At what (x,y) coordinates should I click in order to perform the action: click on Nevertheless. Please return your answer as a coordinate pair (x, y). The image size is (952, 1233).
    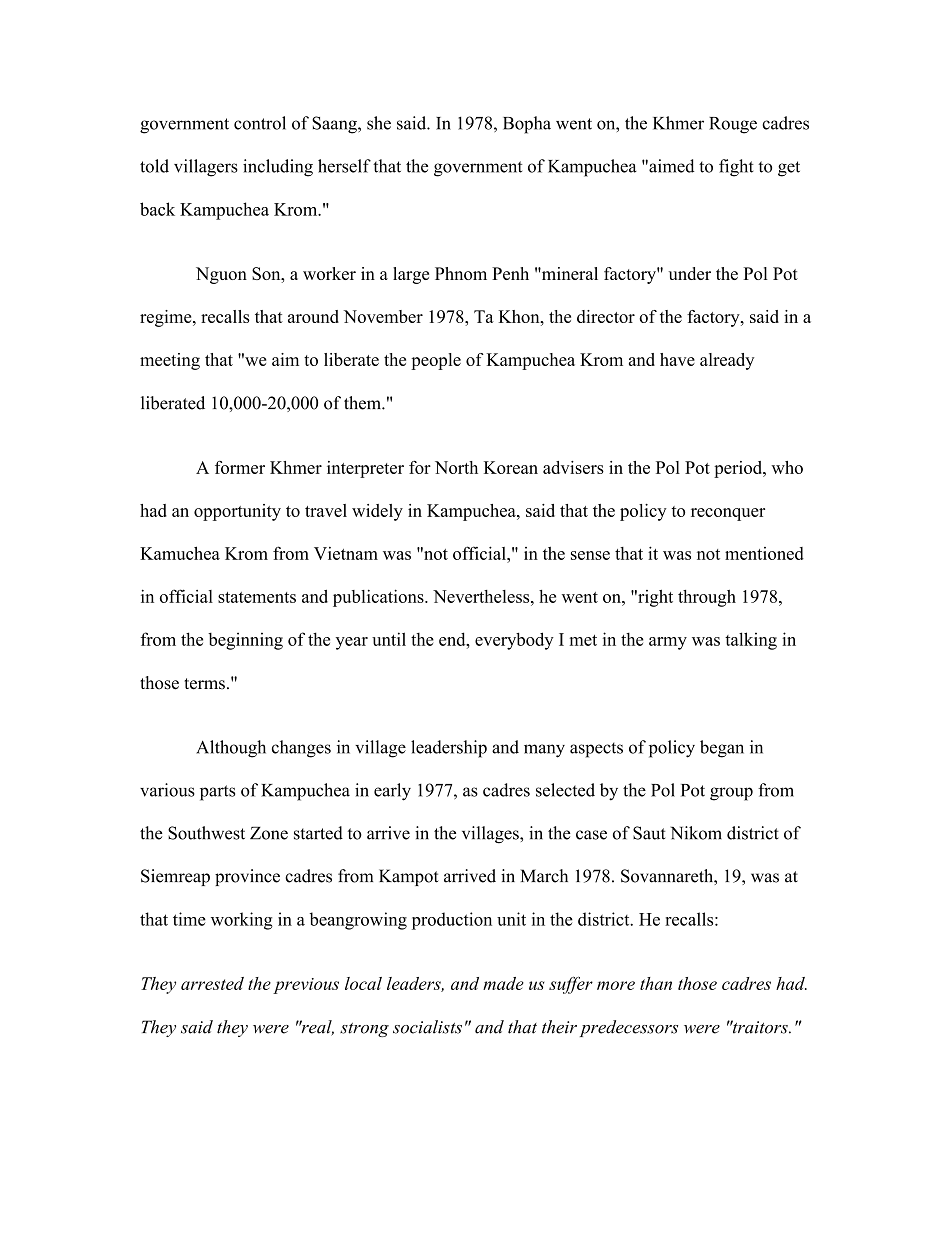
    Looking at the image, I should click on (482, 596).
